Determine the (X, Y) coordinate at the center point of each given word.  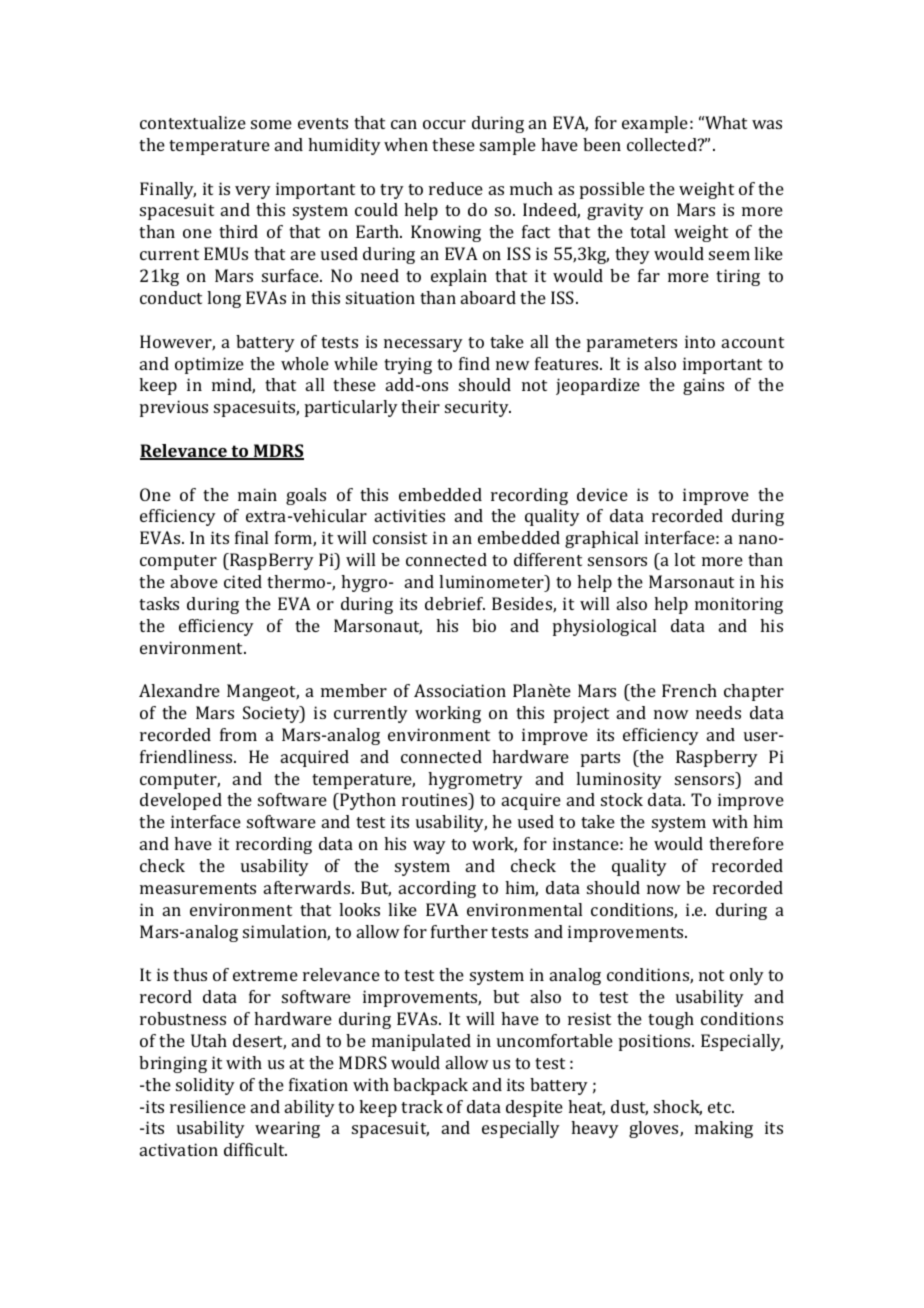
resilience (208, 1106)
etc (720, 1107)
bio (484, 625)
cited (243, 581)
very (253, 192)
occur (444, 124)
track (422, 1106)
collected (663, 144)
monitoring (739, 605)
